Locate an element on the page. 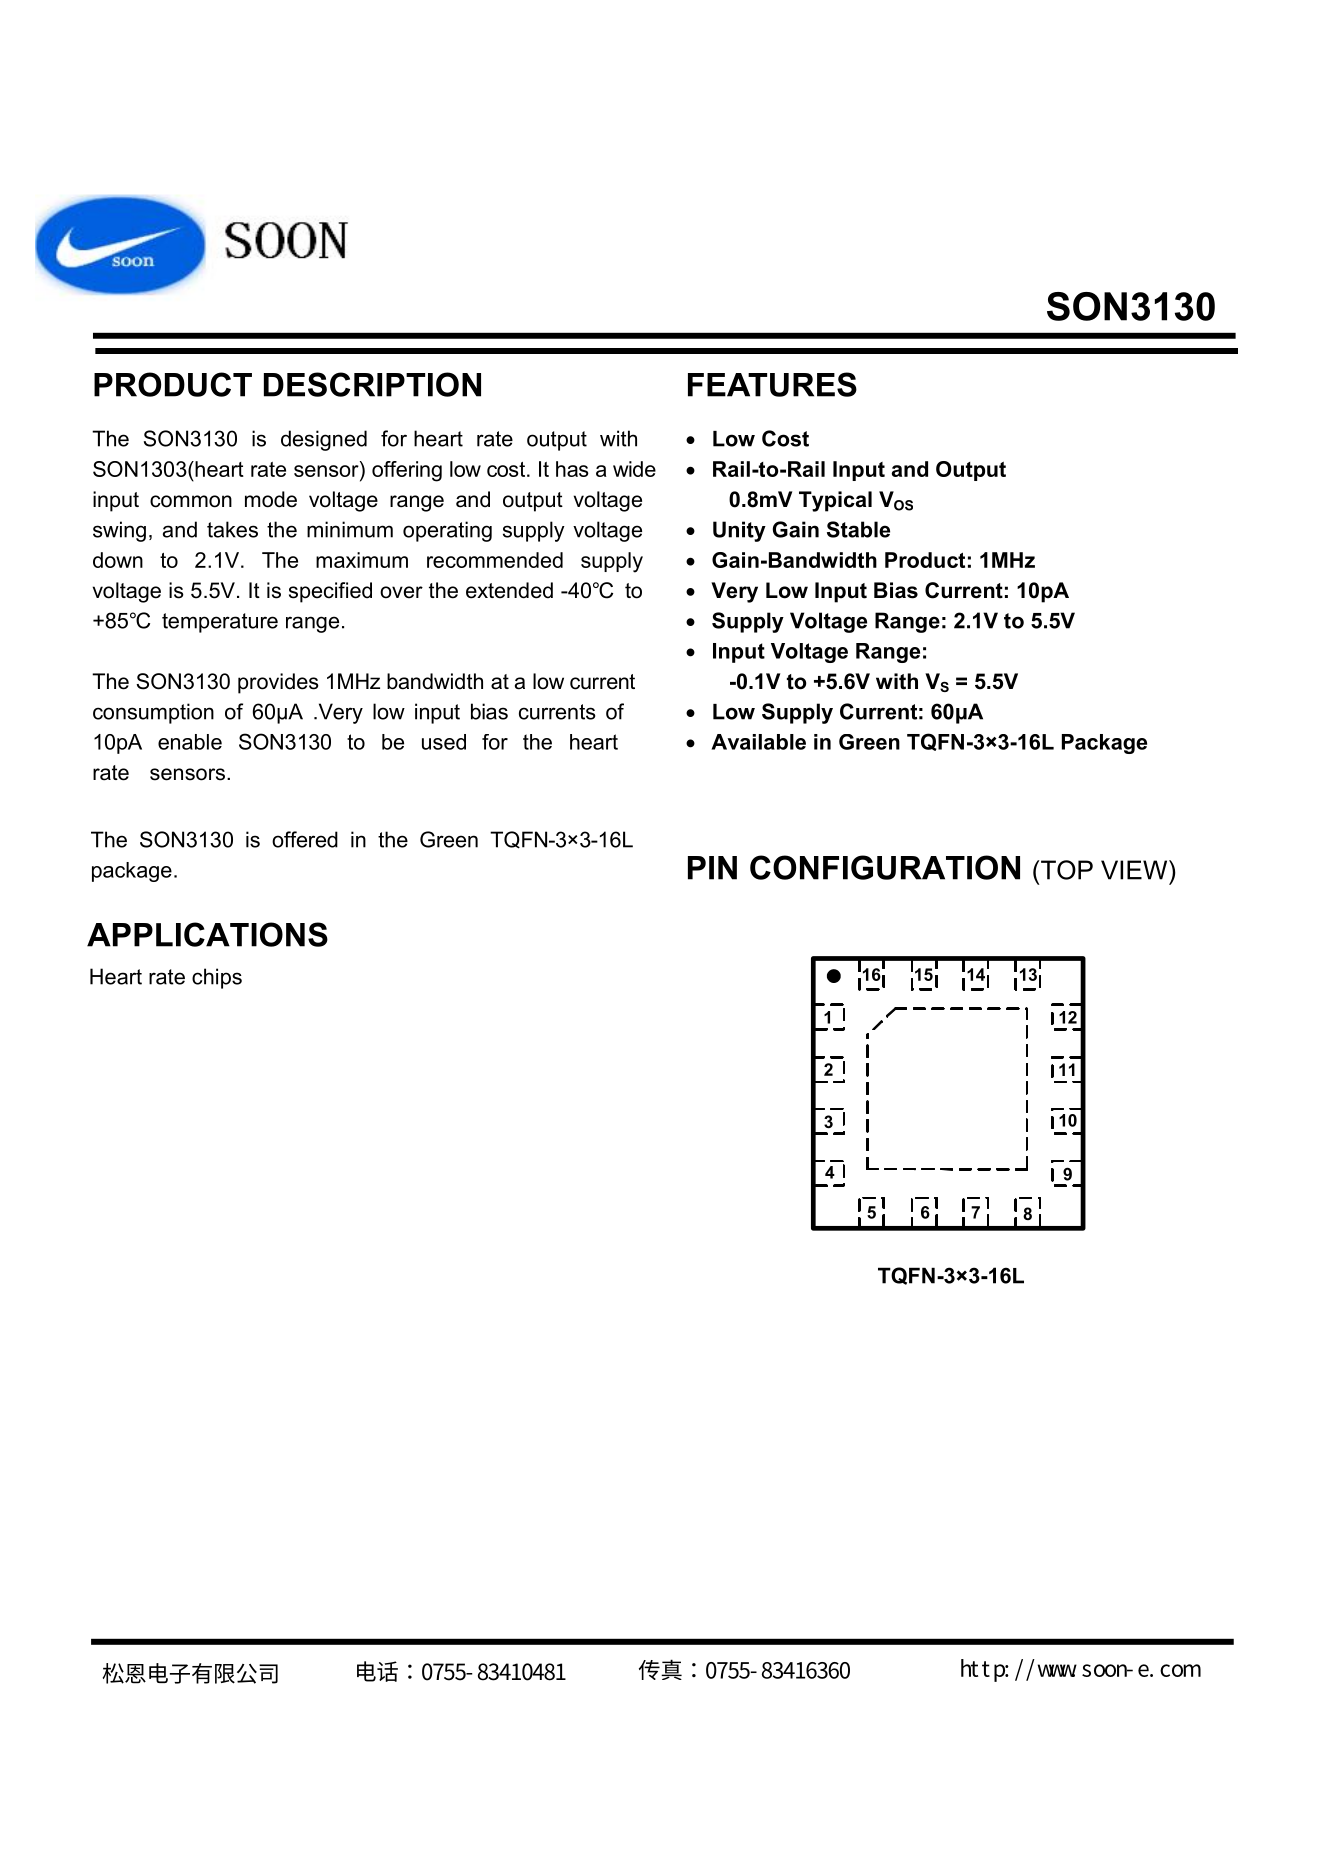 This page has height=1875, width=1325. chips is located at coordinates (217, 978).
